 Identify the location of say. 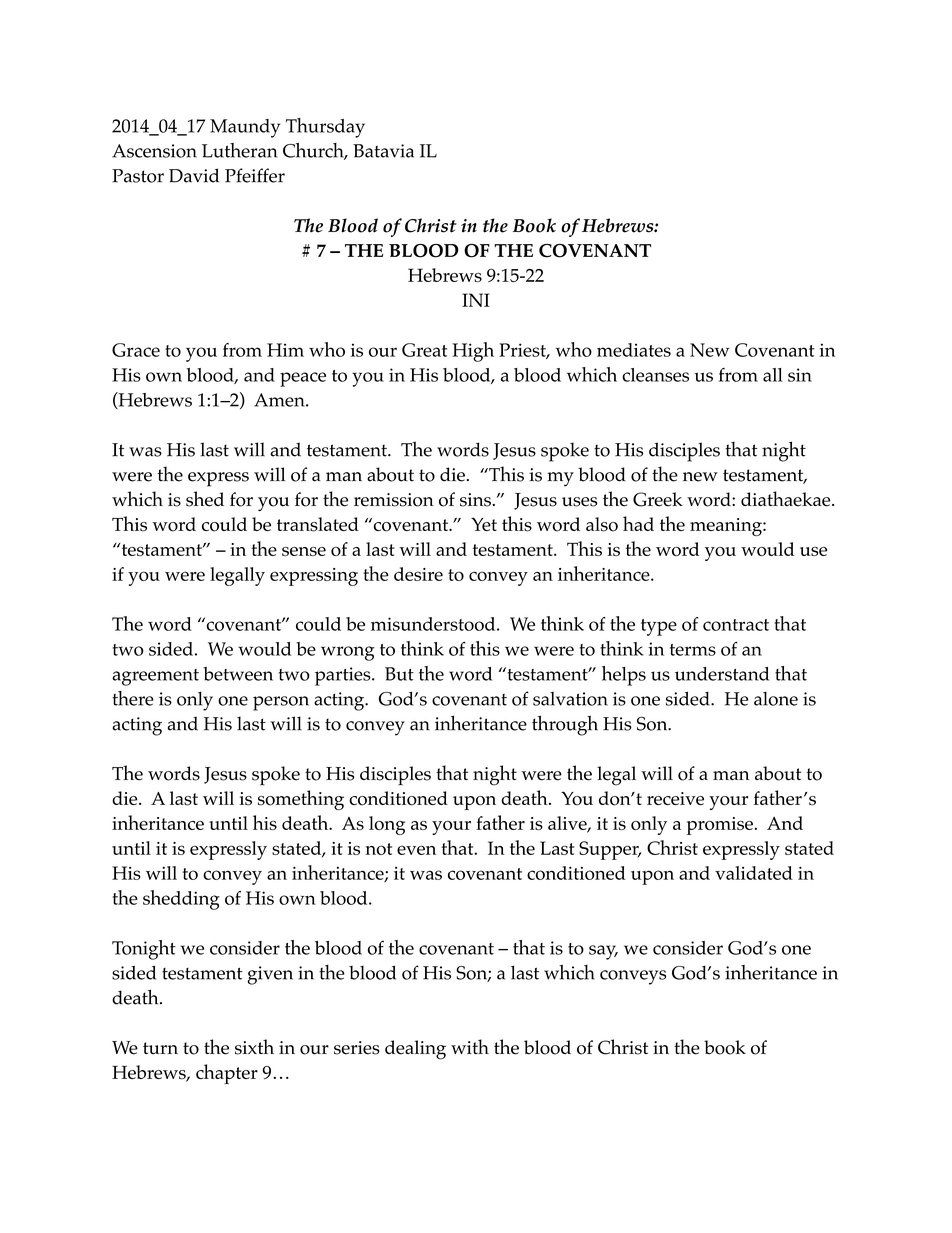
(603, 952).
